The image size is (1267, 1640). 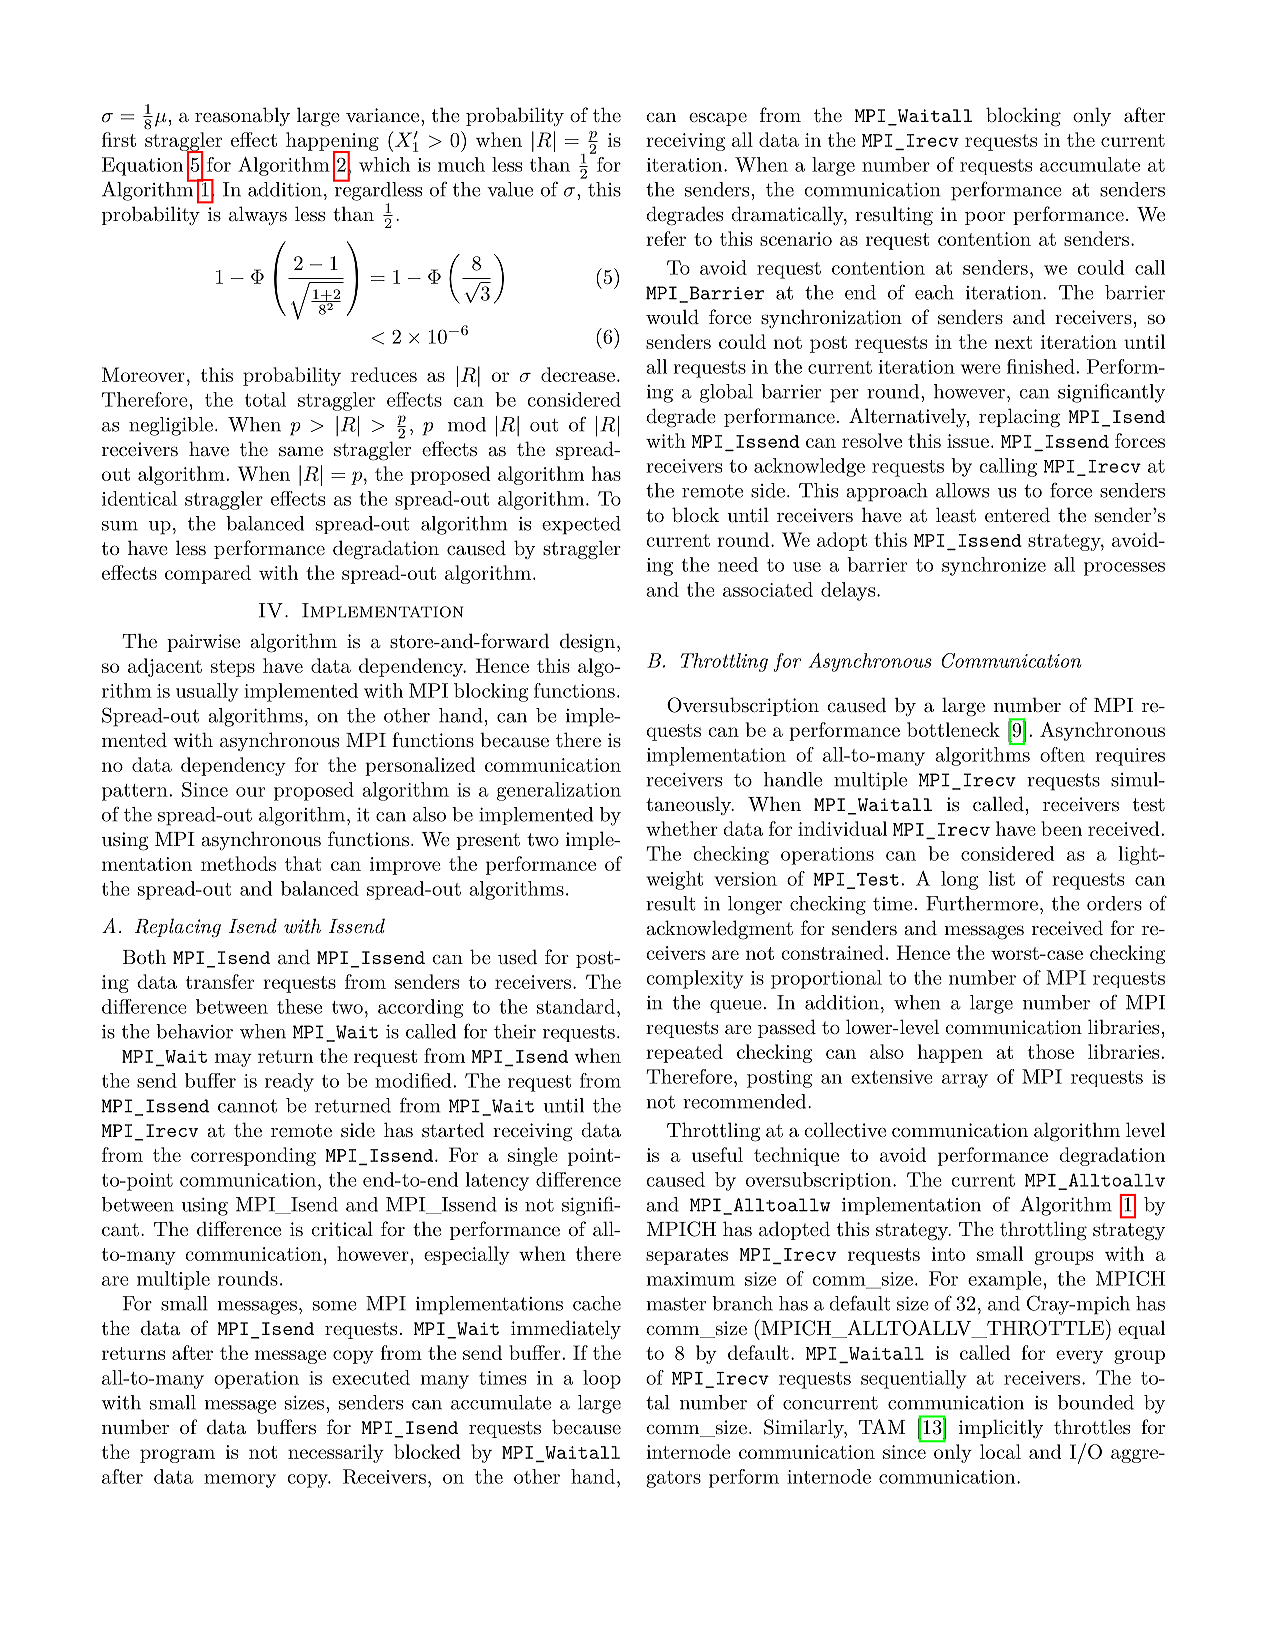 What do you see at coordinates (1017, 514) in the image?
I see `entered` at bounding box center [1017, 514].
